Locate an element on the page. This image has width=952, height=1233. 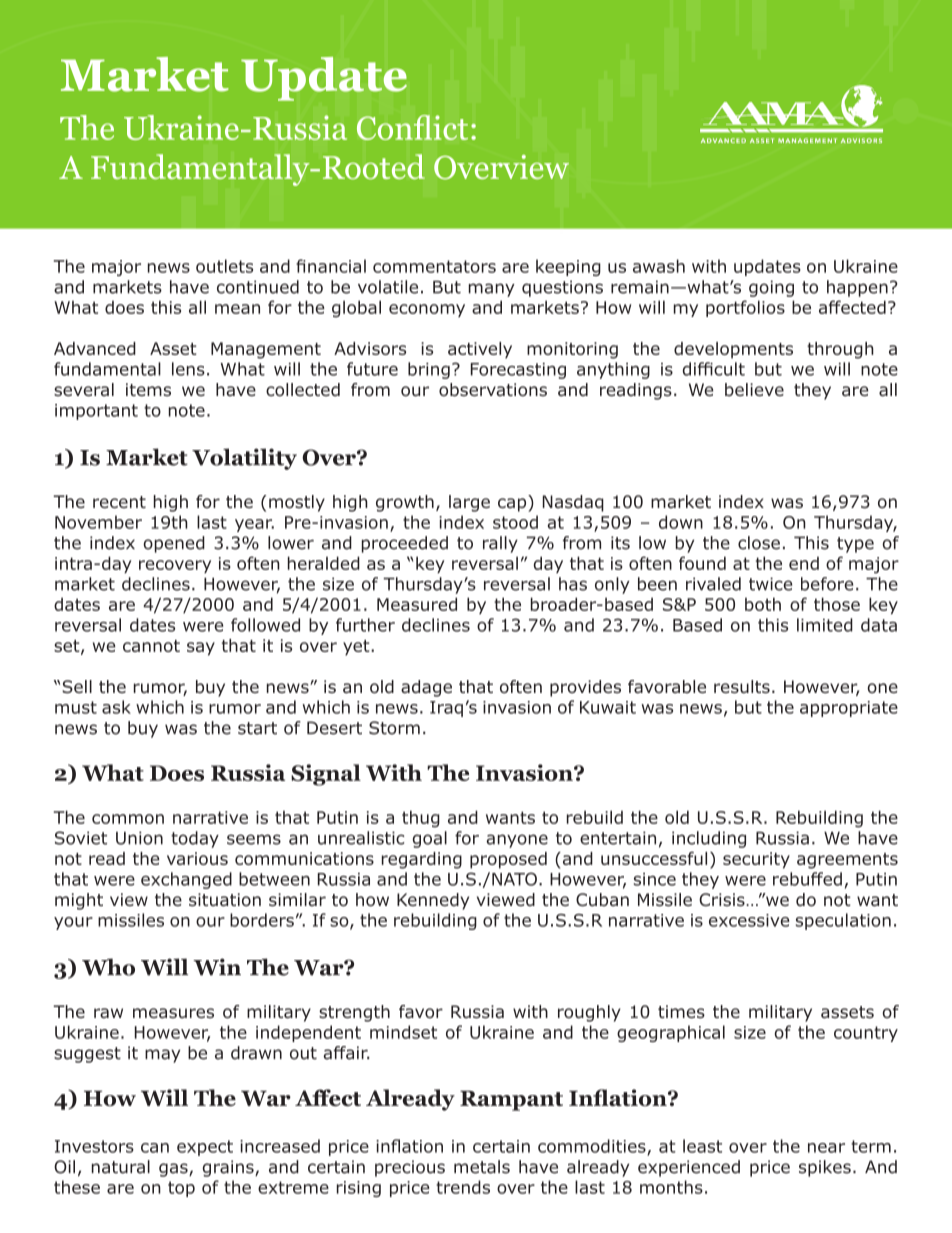
gas is located at coordinates (174, 1170).
